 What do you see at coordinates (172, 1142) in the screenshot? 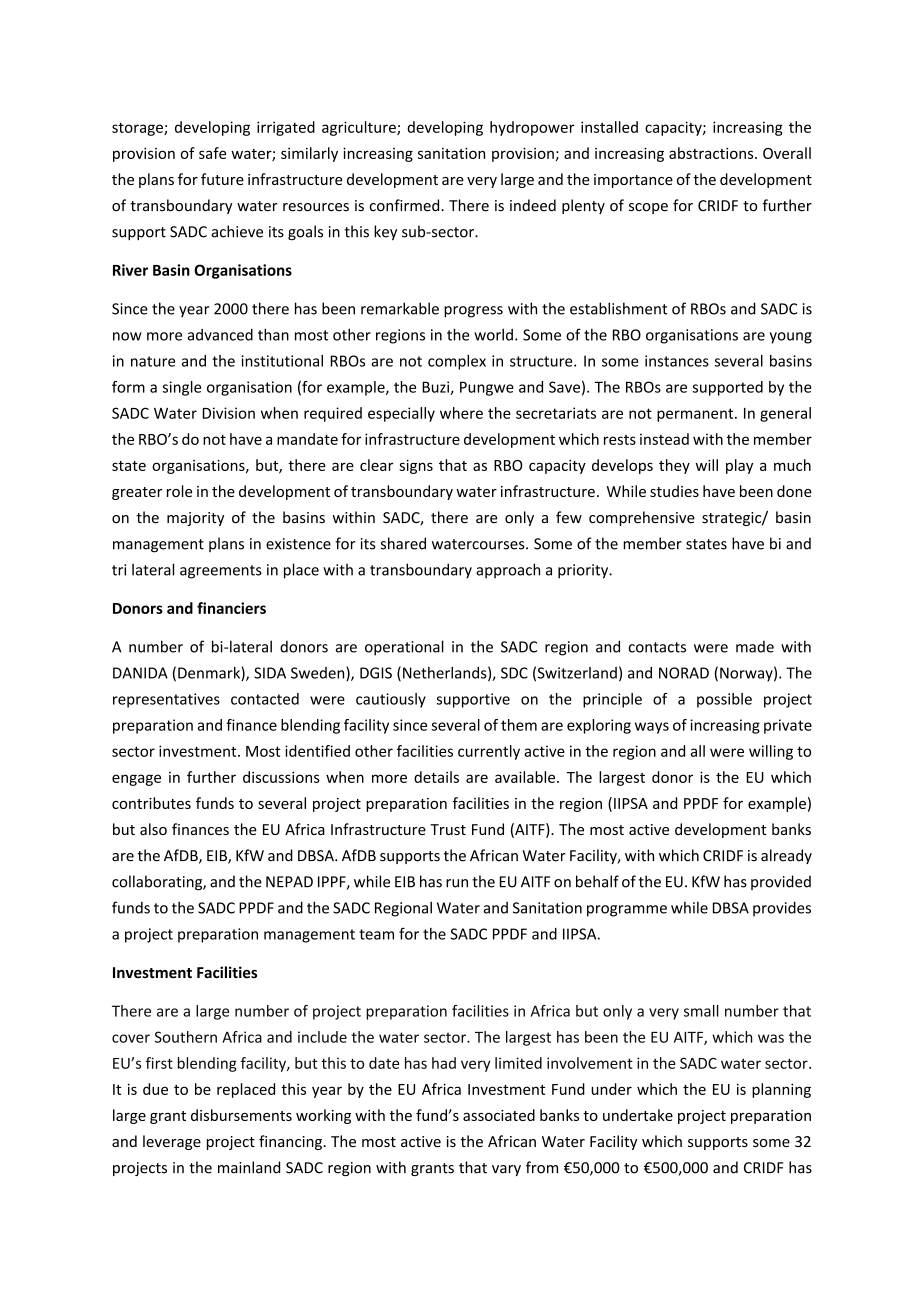
I see `leverage` at bounding box center [172, 1142].
